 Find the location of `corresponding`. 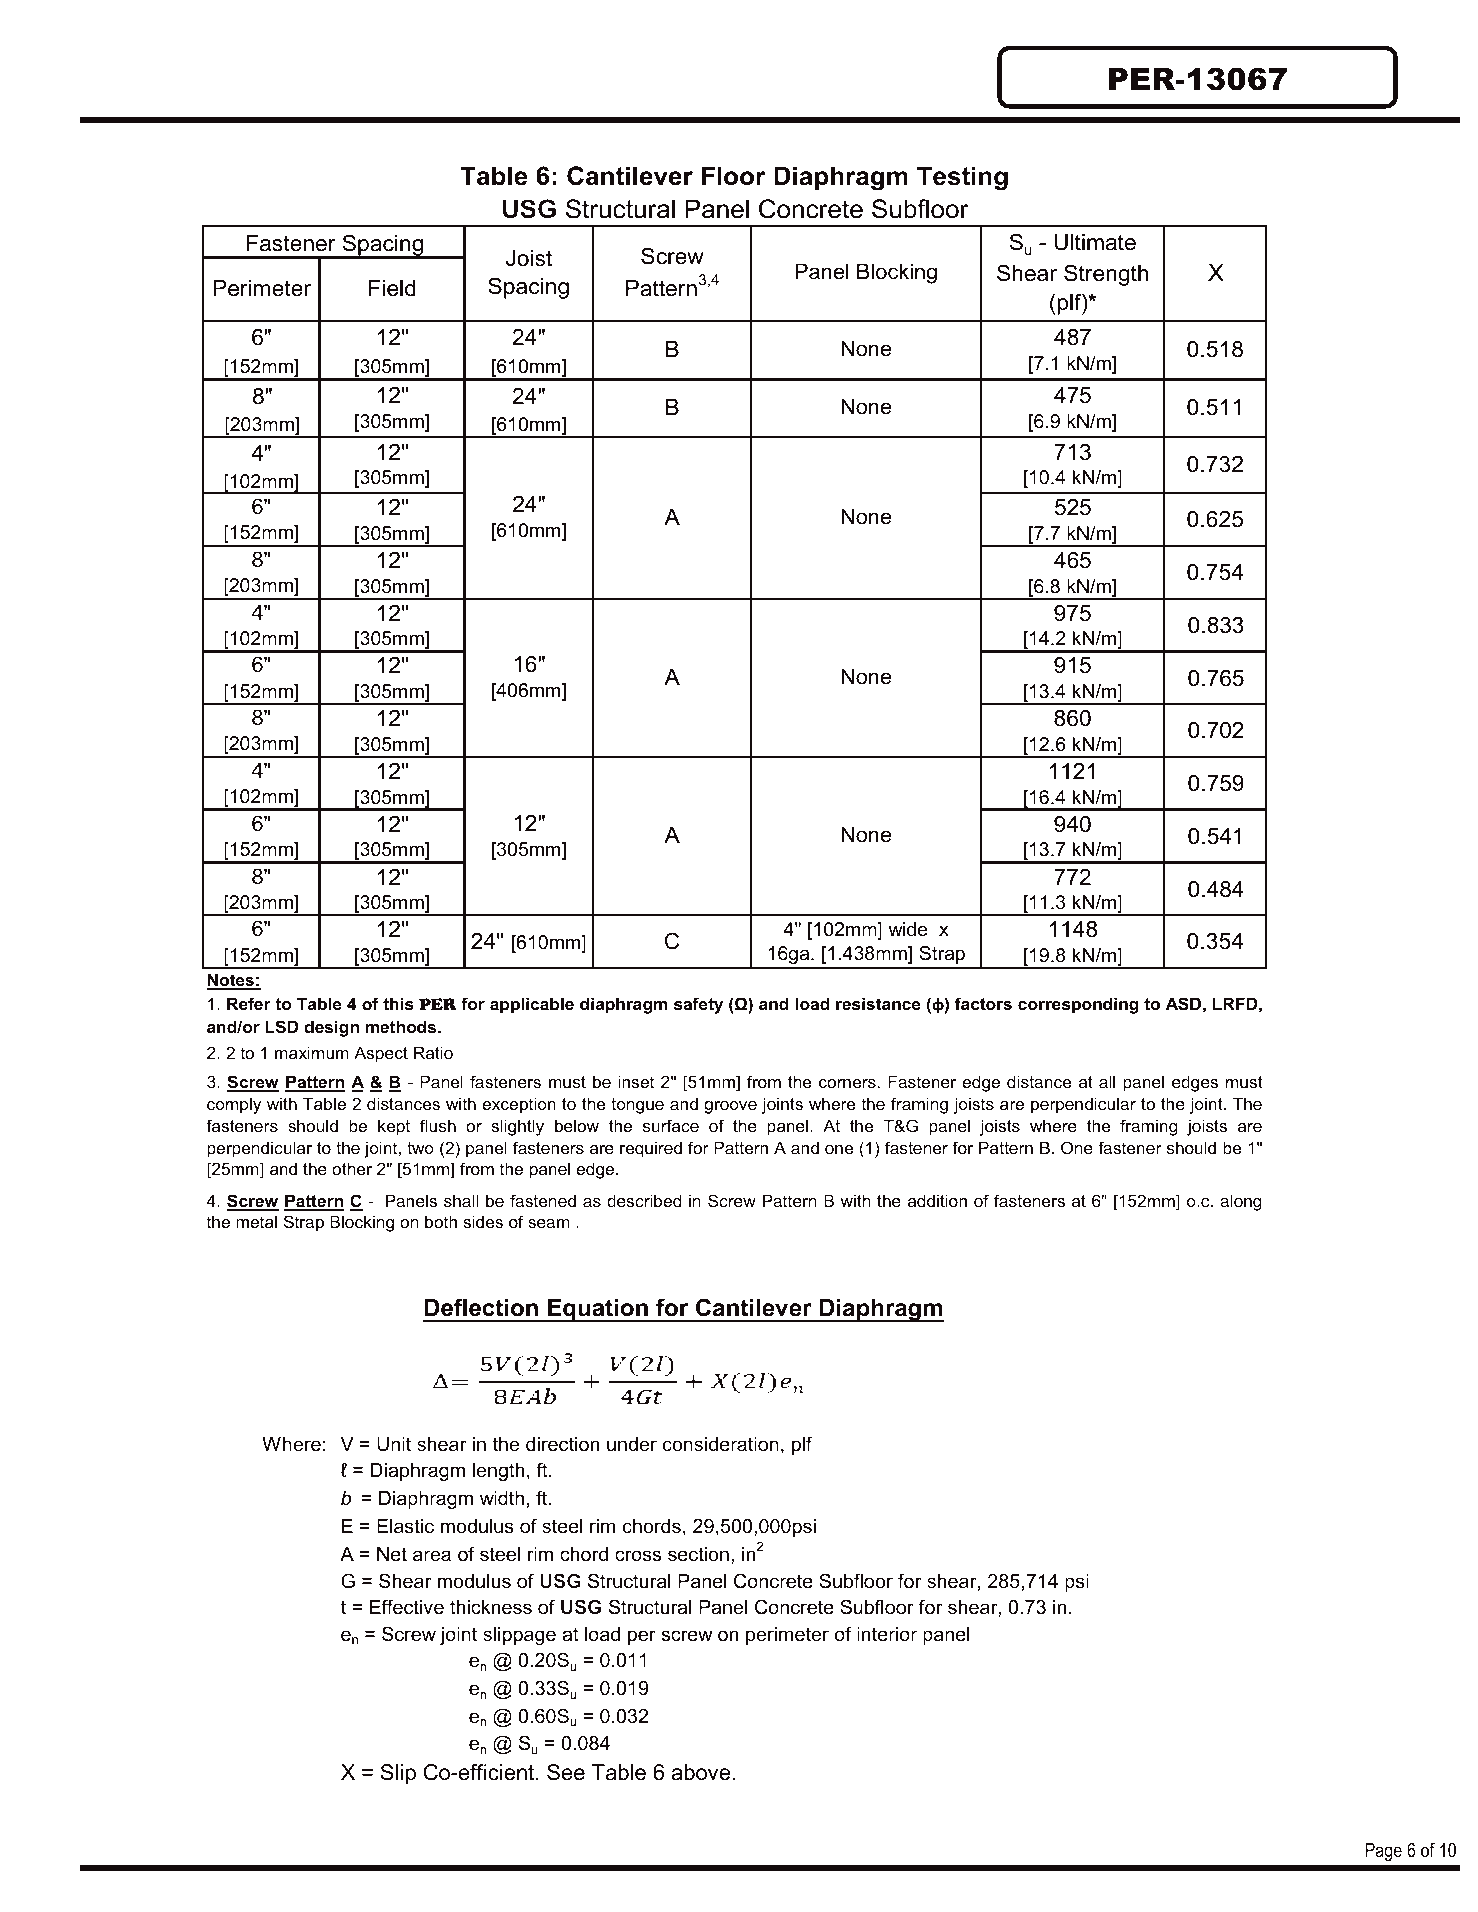

corresponding is located at coordinates (1078, 1005).
